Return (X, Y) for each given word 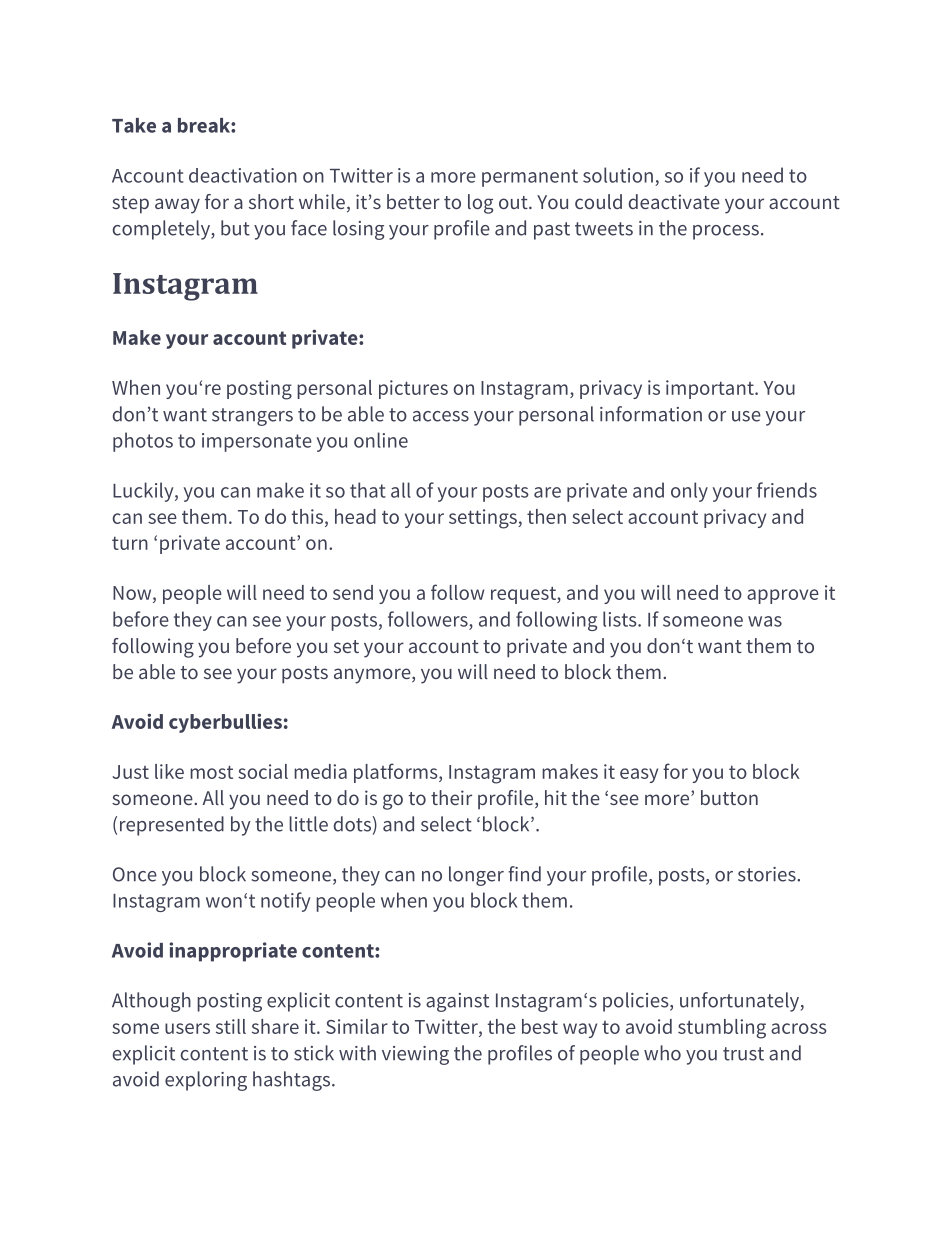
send (353, 592)
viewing (415, 1055)
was (765, 621)
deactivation (243, 175)
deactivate (674, 201)
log (480, 204)
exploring (206, 1081)
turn (130, 543)
